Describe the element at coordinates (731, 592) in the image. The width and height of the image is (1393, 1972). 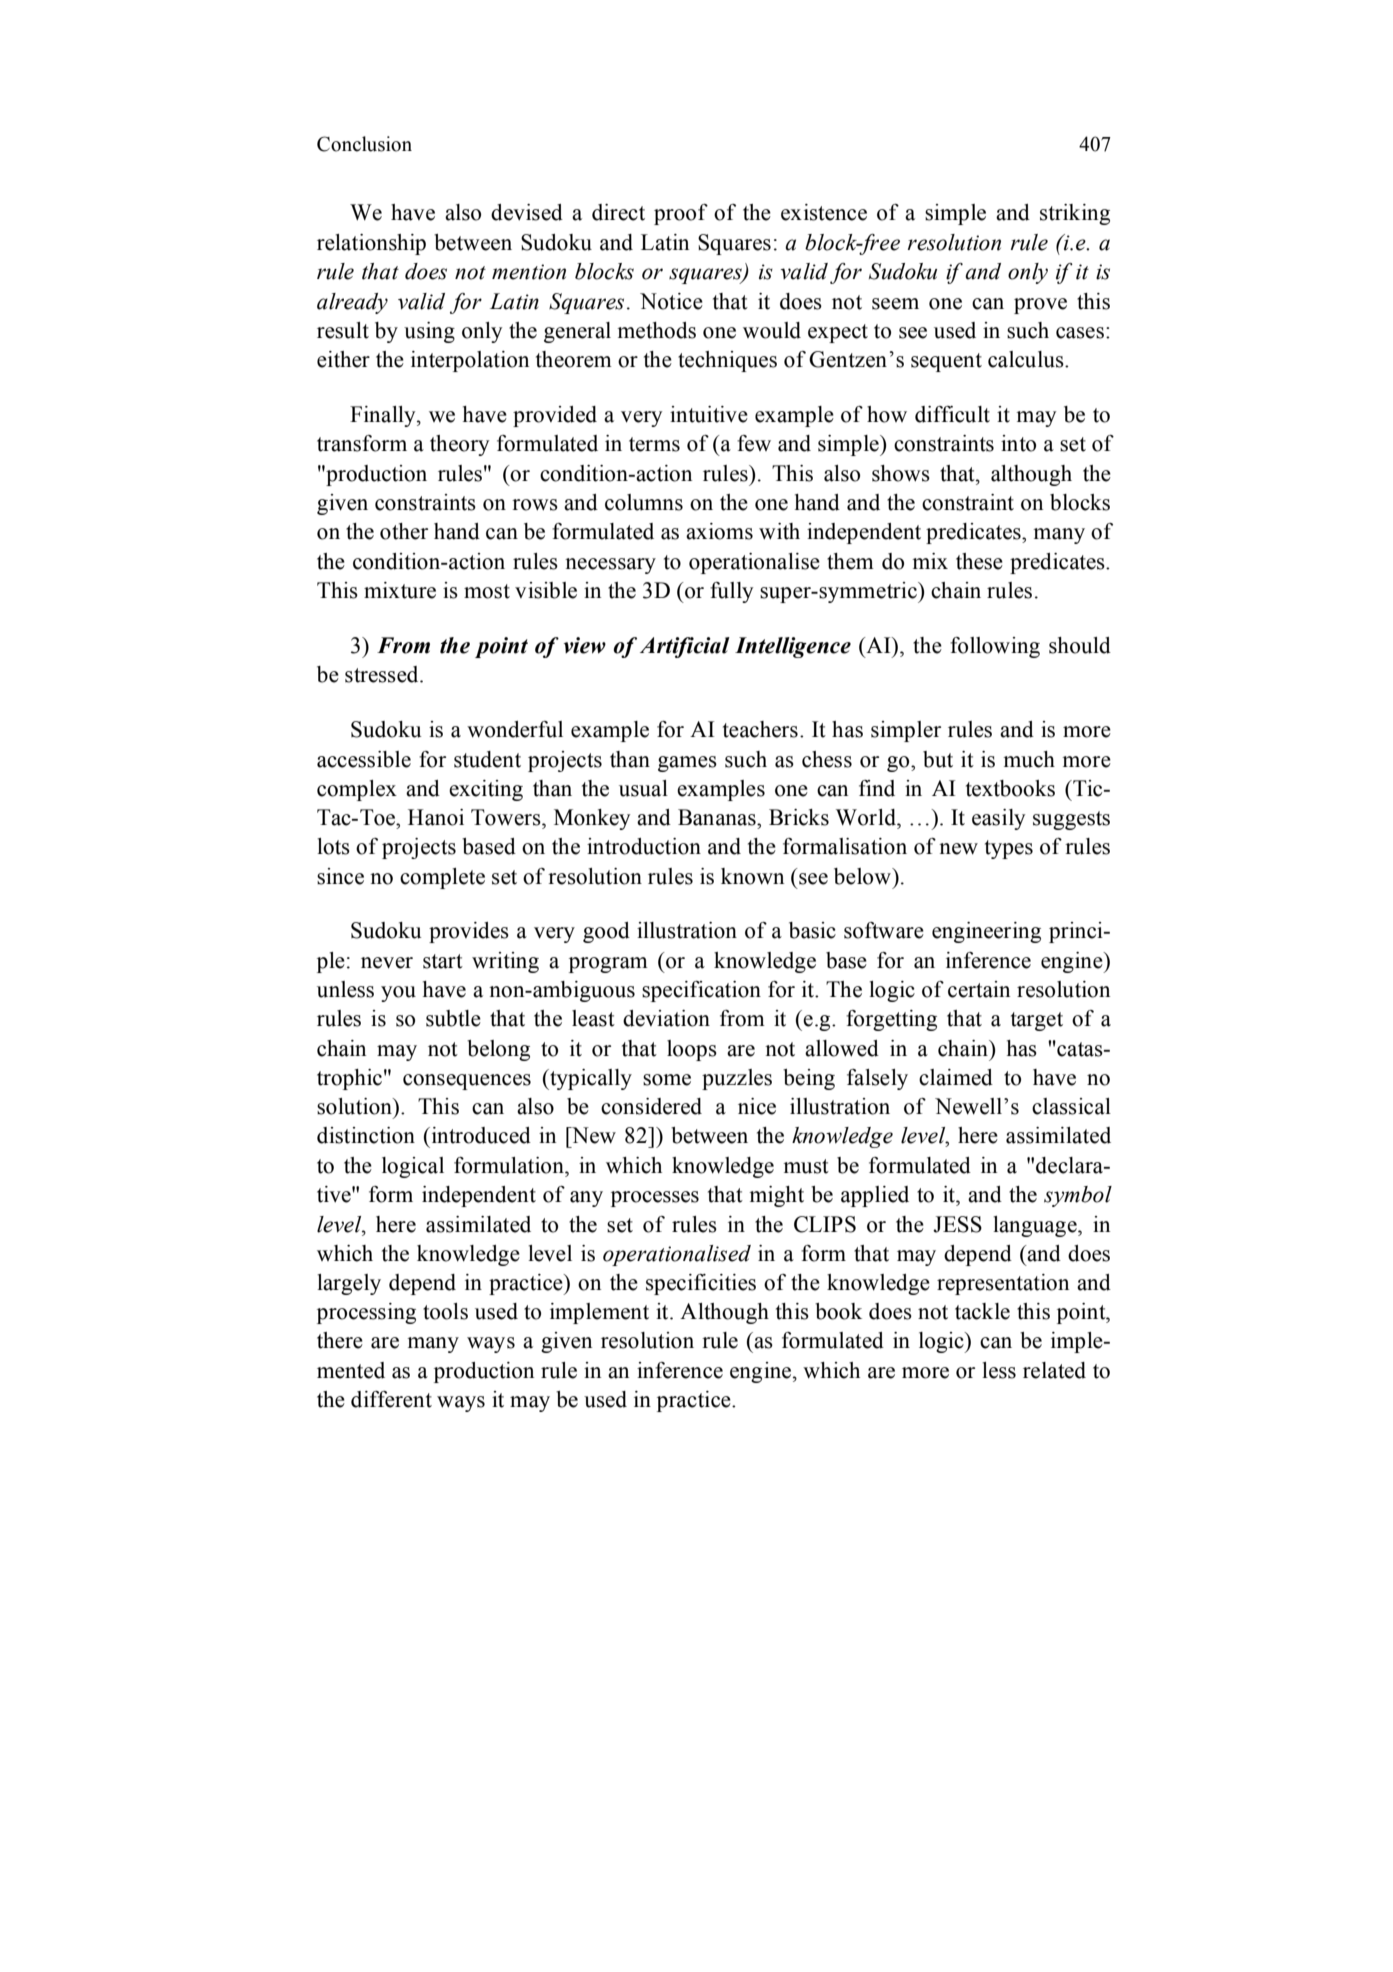
I see `fully` at that location.
